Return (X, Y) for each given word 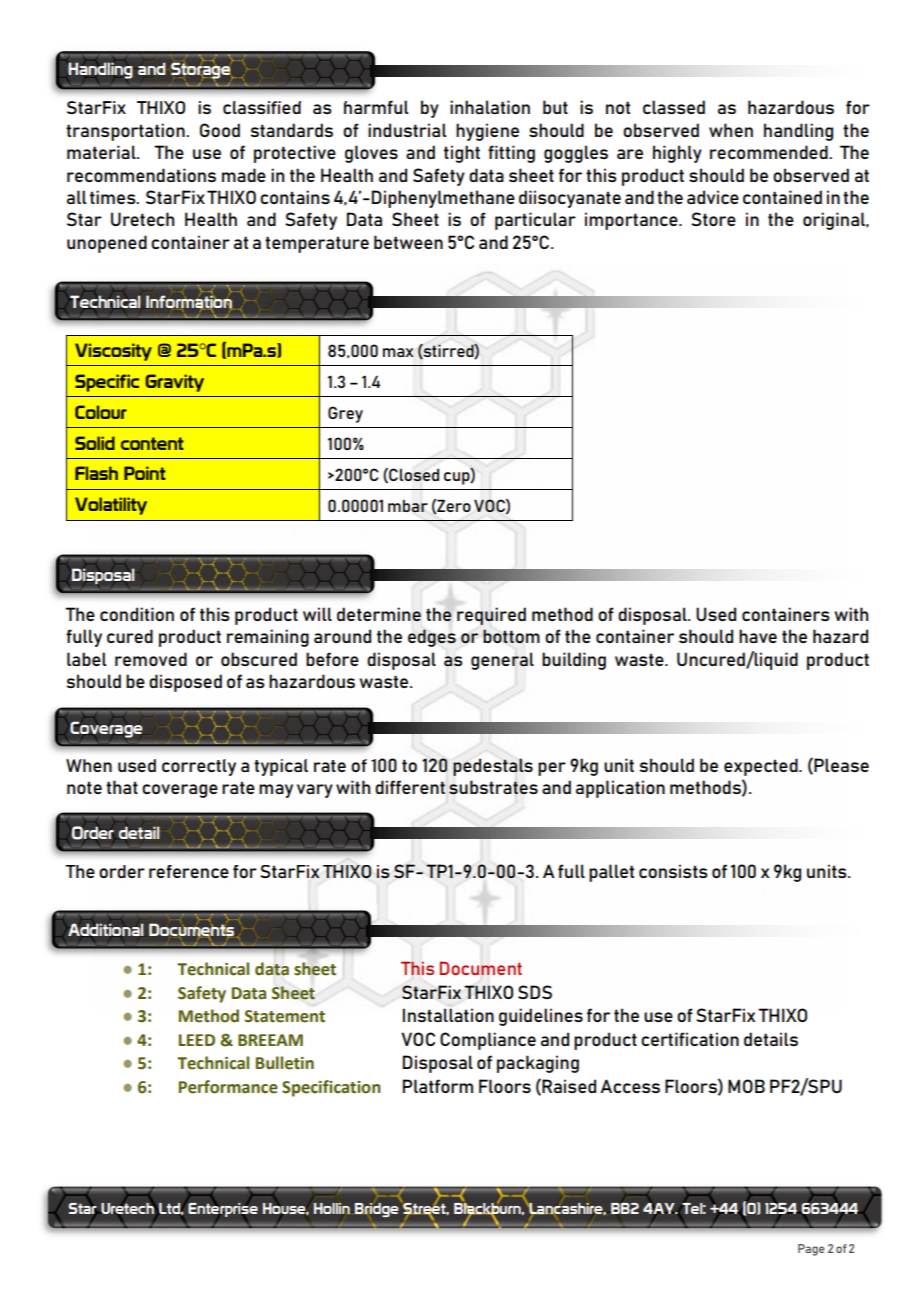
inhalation (490, 107)
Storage (202, 70)
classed (674, 107)
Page (811, 1250)
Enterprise (222, 1209)
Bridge (378, 1208)
